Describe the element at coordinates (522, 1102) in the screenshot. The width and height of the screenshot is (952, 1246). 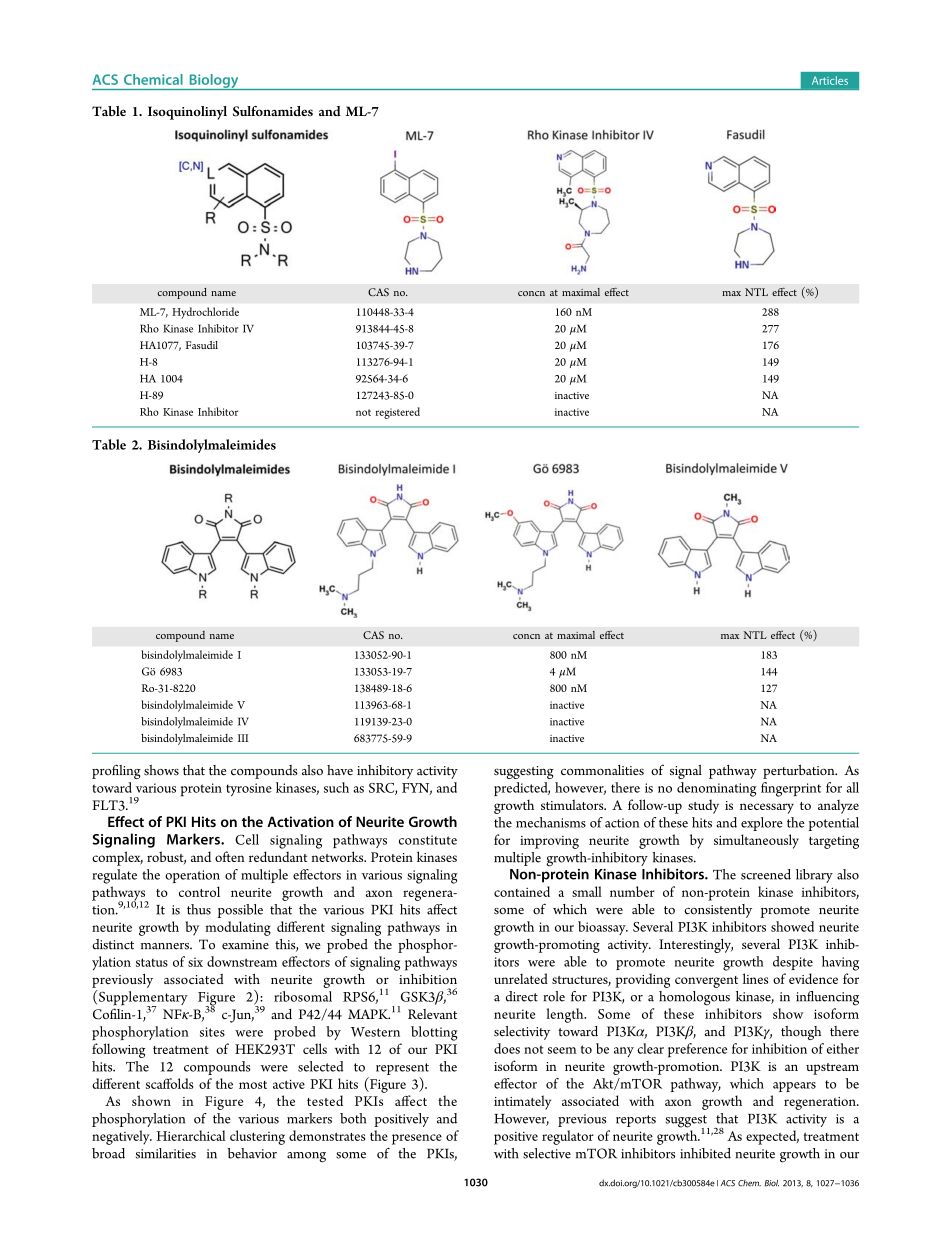
I see `intimately` at that location.
